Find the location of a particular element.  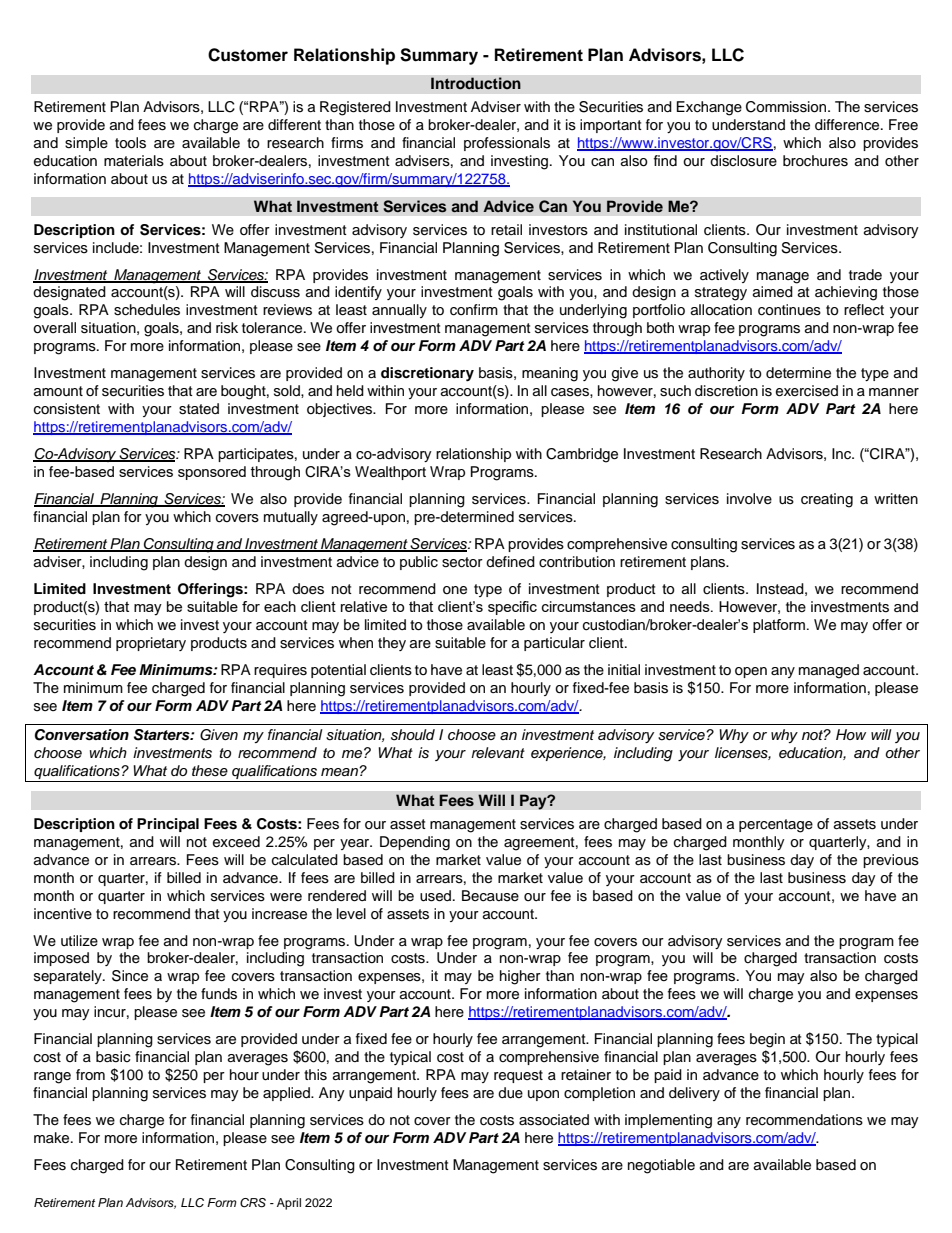

negotiable is located at coordinates (661, 1166).
